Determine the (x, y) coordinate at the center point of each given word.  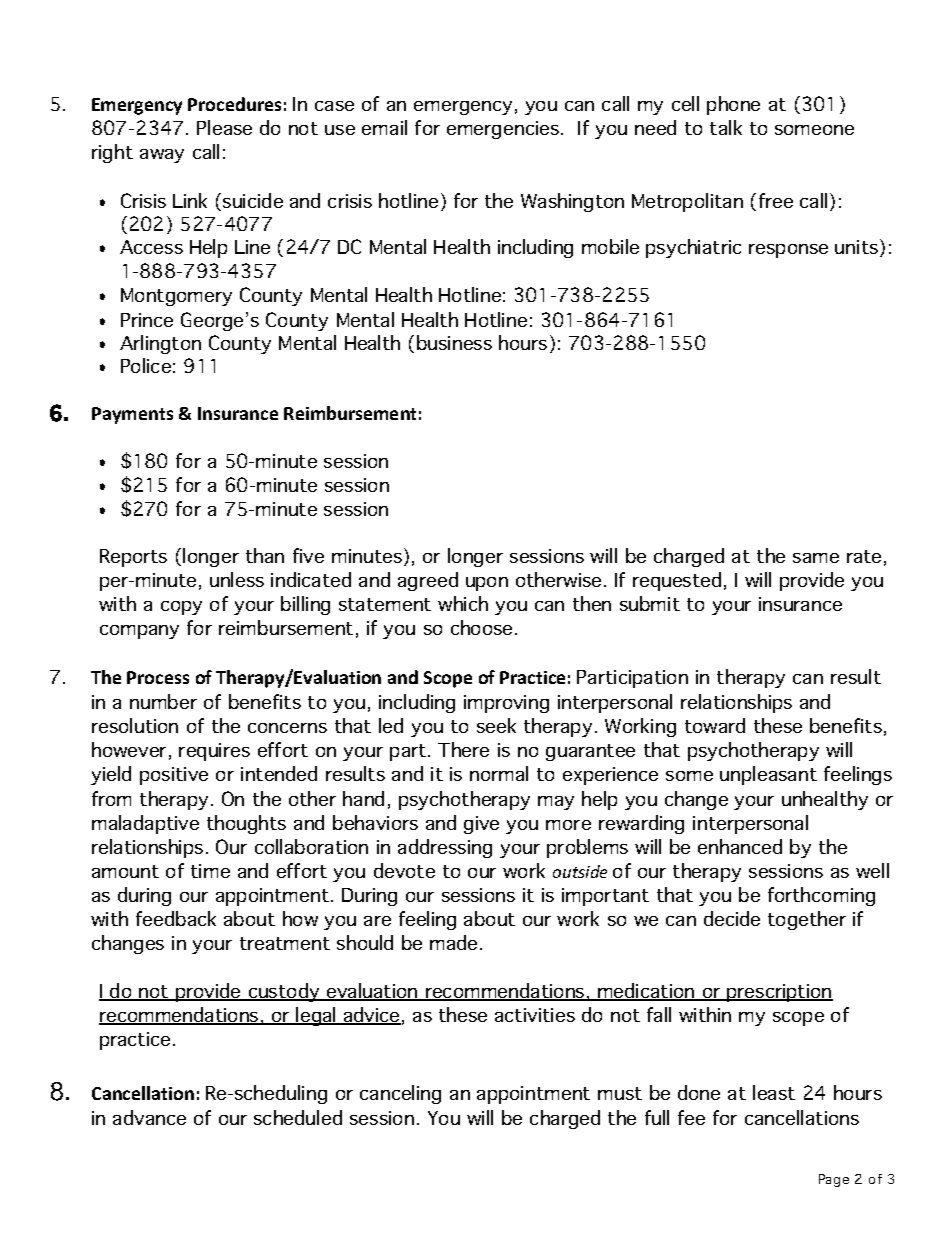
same (816, 558)
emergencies (504, 130)
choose (481, 627)
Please (224, 127)
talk (726, 127)
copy (181, 608)
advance (149, 1117)
